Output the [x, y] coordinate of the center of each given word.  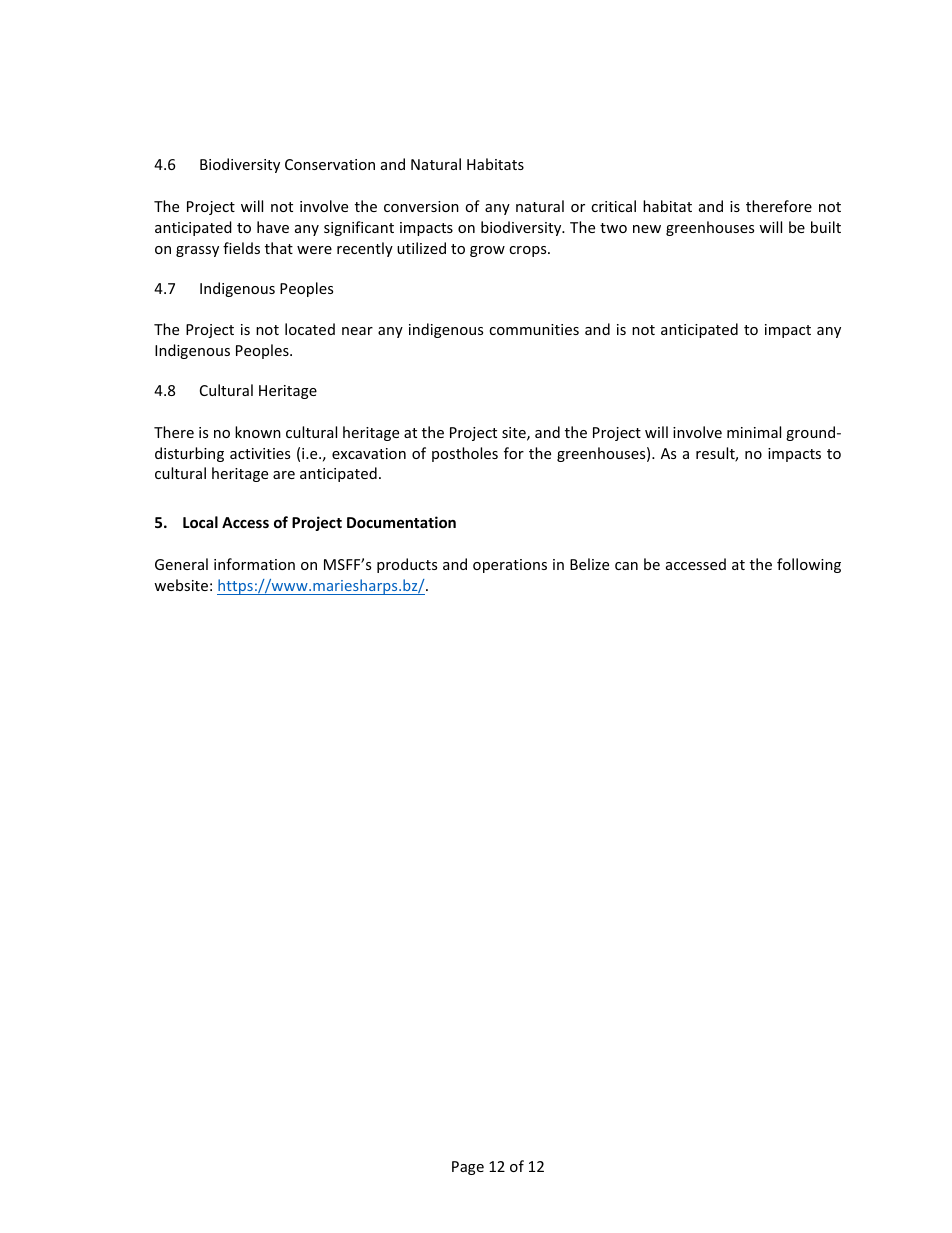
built [826, 227]
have [273, 227]
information [254, 564]
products [407, 565]
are [284, 475]
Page [468, 1168]
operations [510, 566]
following [809, 565]
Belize [589, 564]
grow [487, 251]
